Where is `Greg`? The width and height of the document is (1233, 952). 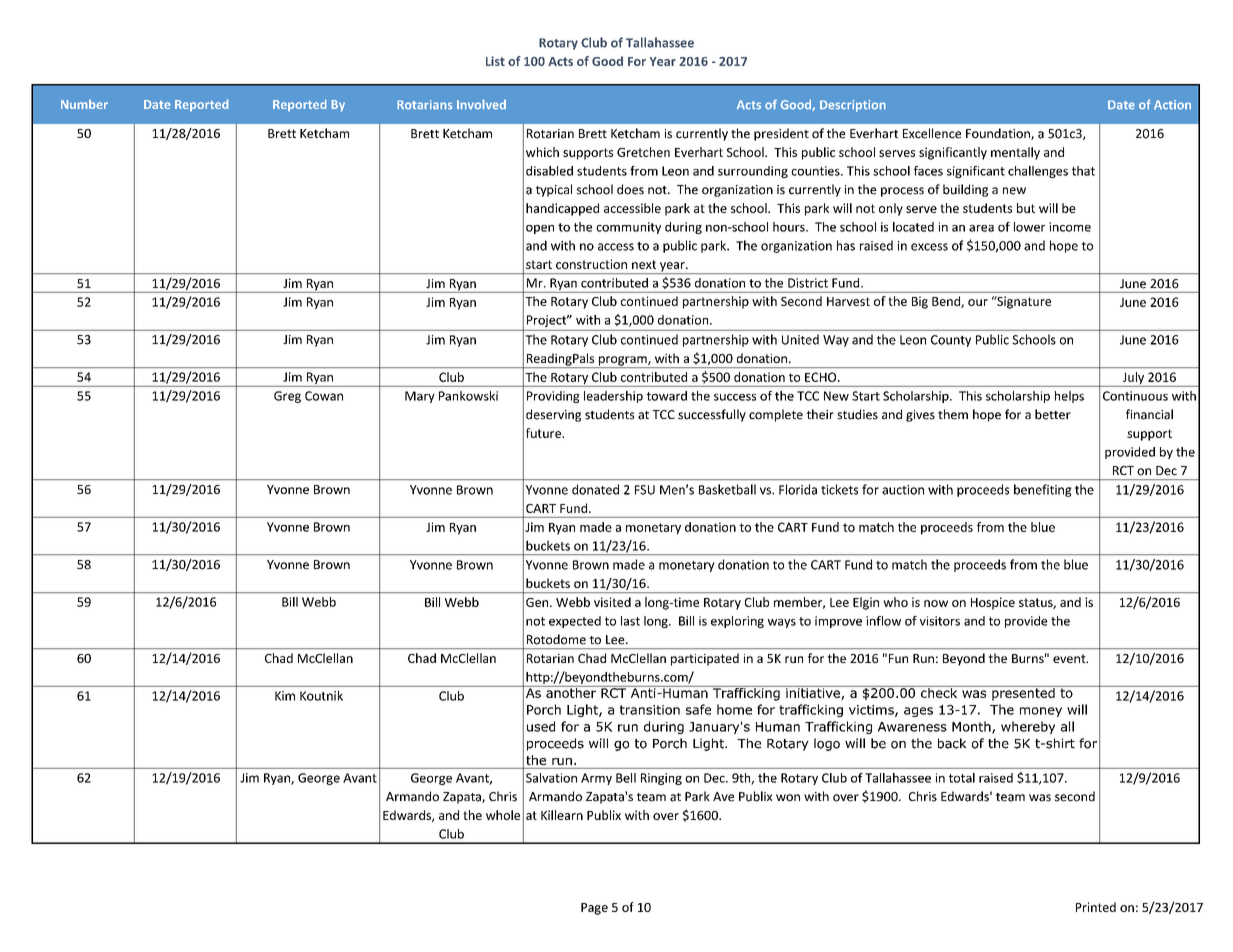 Greg is located at coordinates (287, 397).
